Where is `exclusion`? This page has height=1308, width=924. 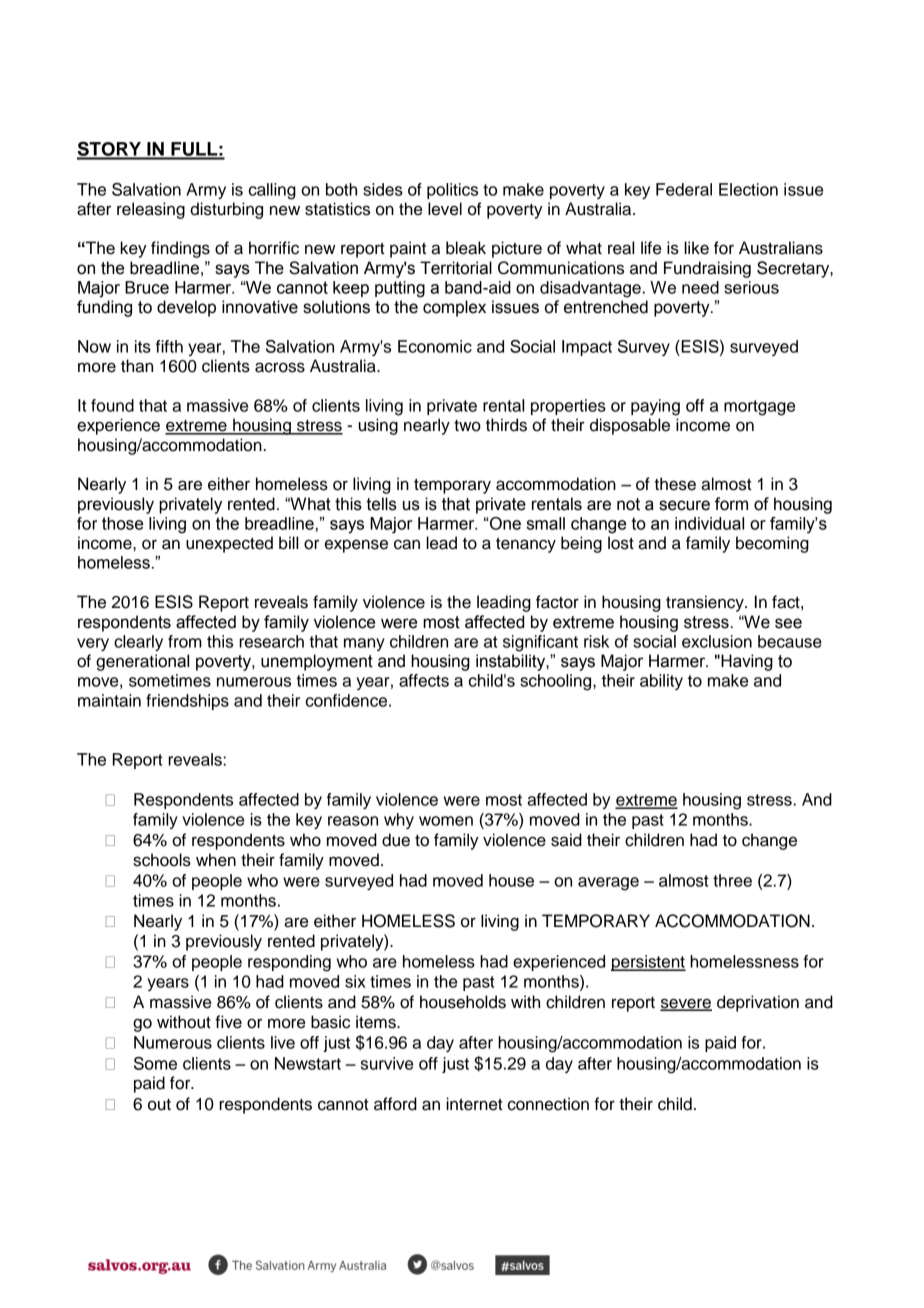
exclusion is located at coordinates (717, 641).
